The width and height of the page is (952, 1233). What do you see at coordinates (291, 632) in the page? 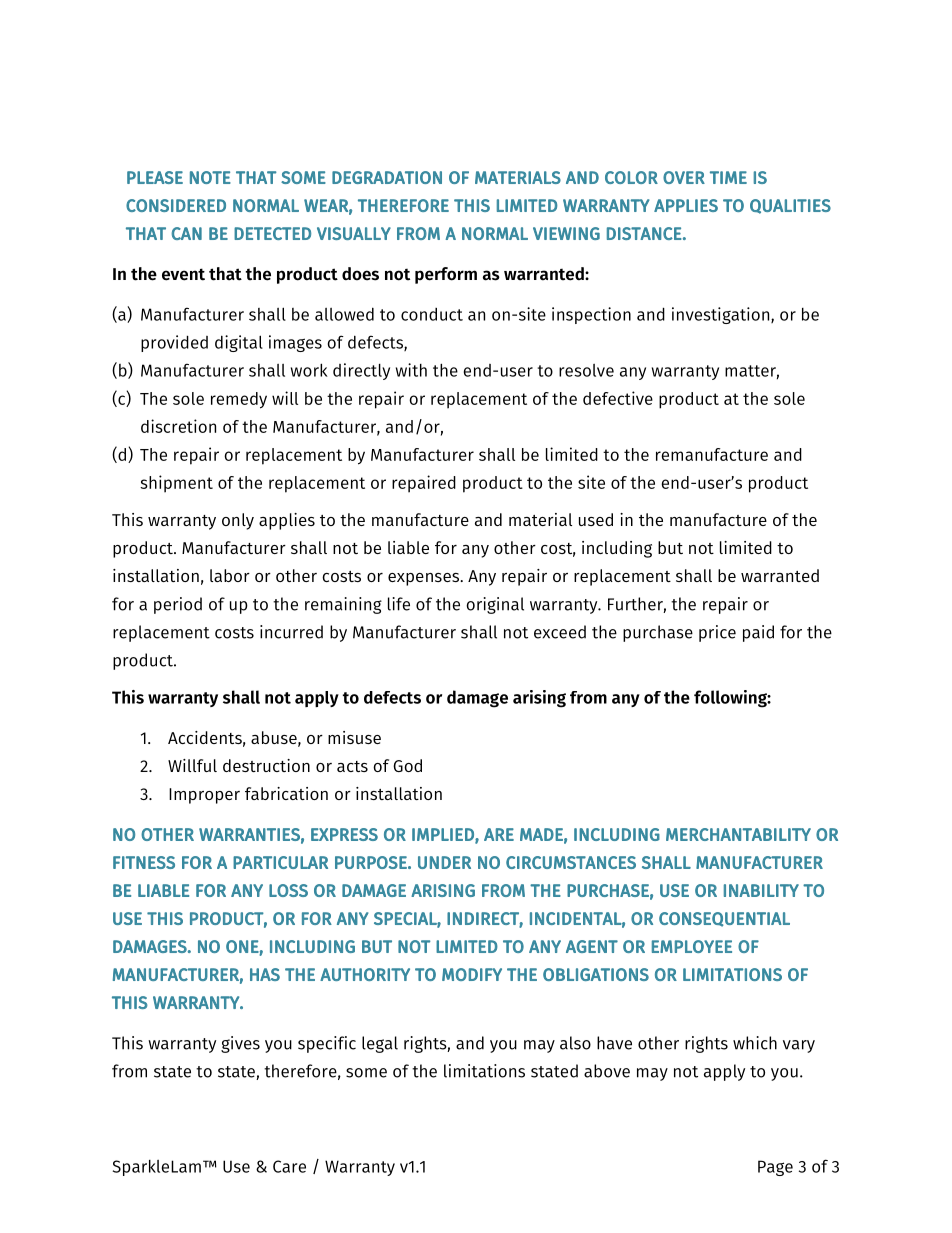
I see `incurred` at bounding box center [291, 632].
